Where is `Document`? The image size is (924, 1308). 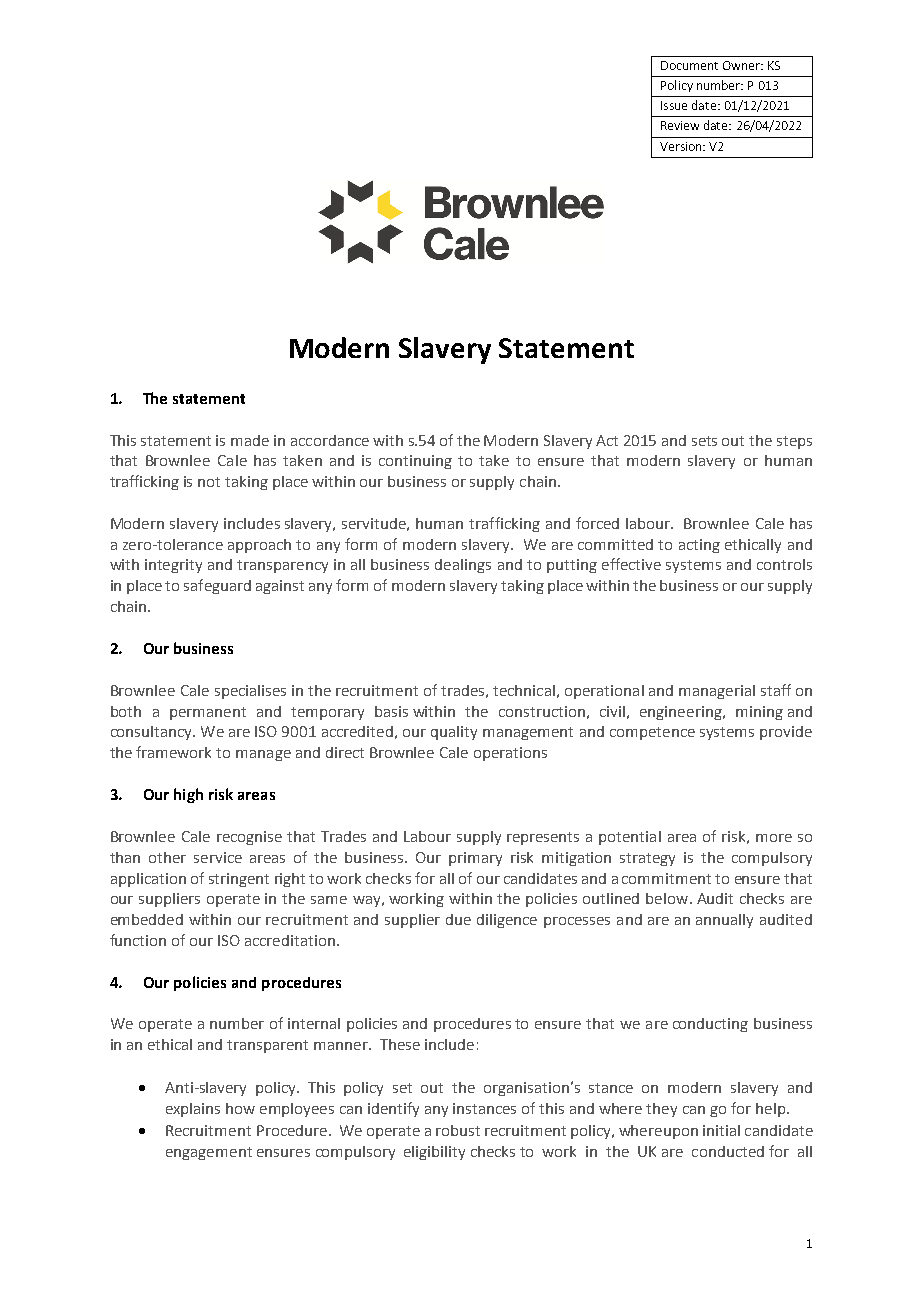
Document is located at coordinates (689, 65).
